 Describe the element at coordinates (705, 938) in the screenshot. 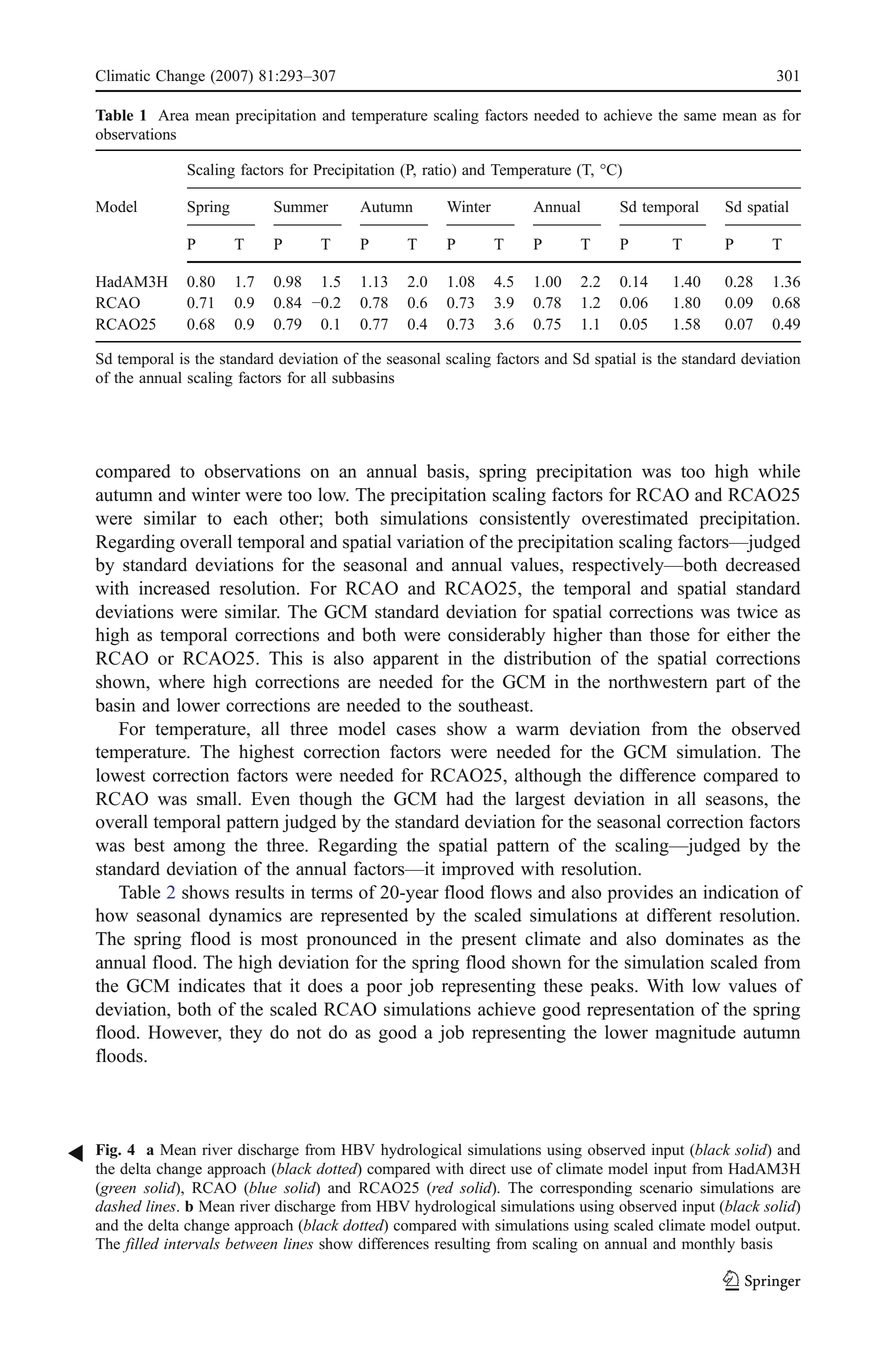

I see `dominates` at that location.
